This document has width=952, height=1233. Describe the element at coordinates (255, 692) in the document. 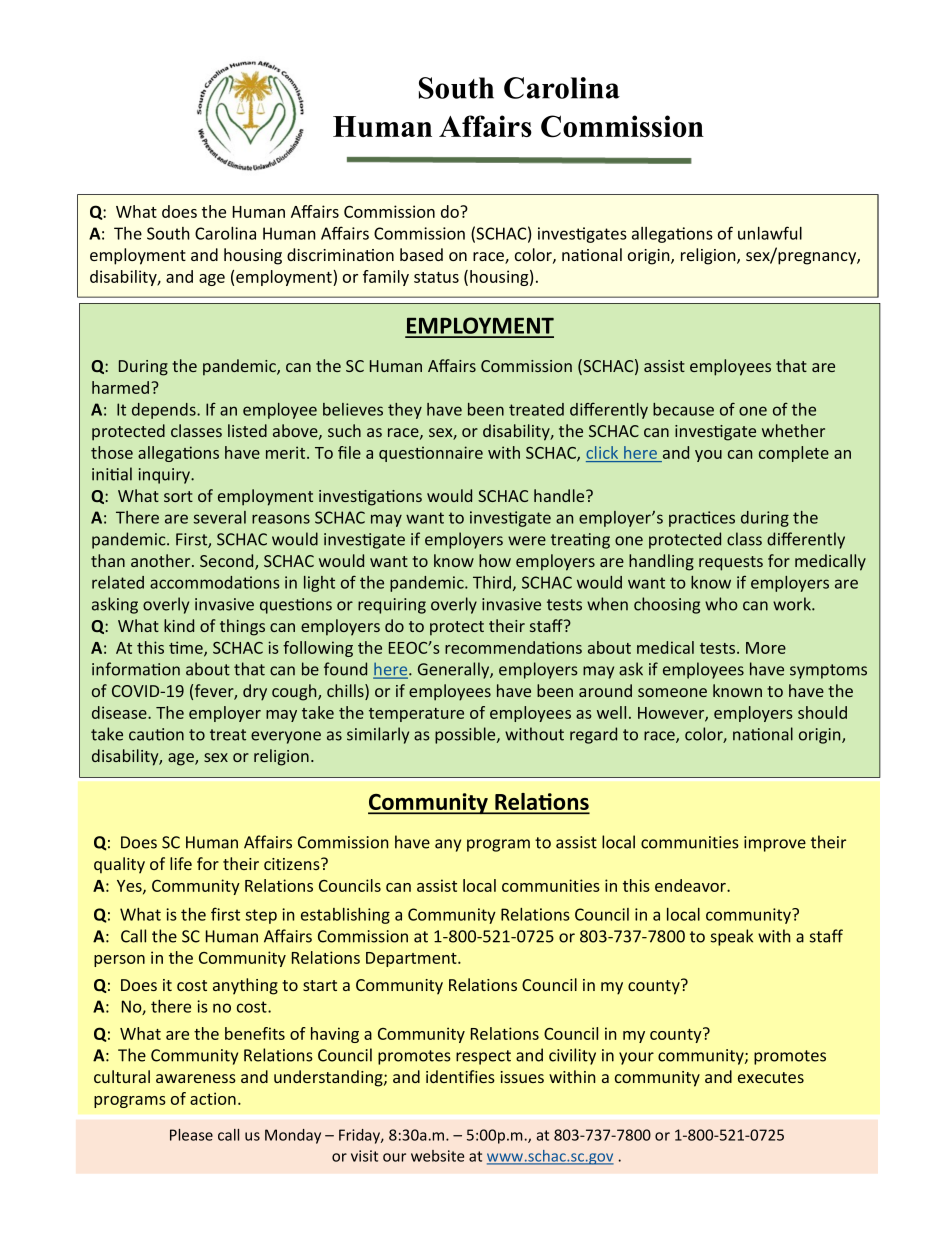

I see `dry` at that location.
